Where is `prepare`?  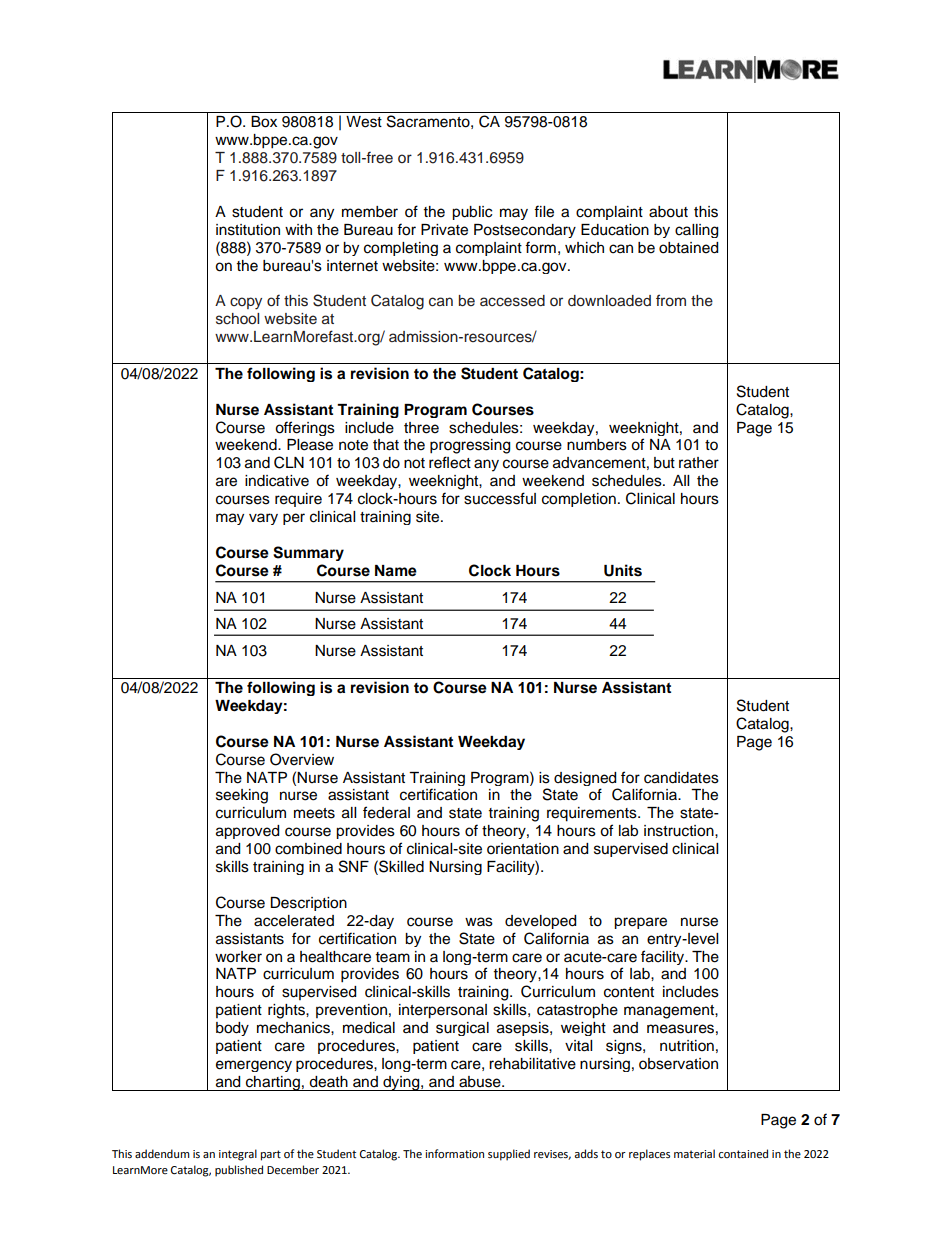 prepare is located at coordinates (640, 923).
